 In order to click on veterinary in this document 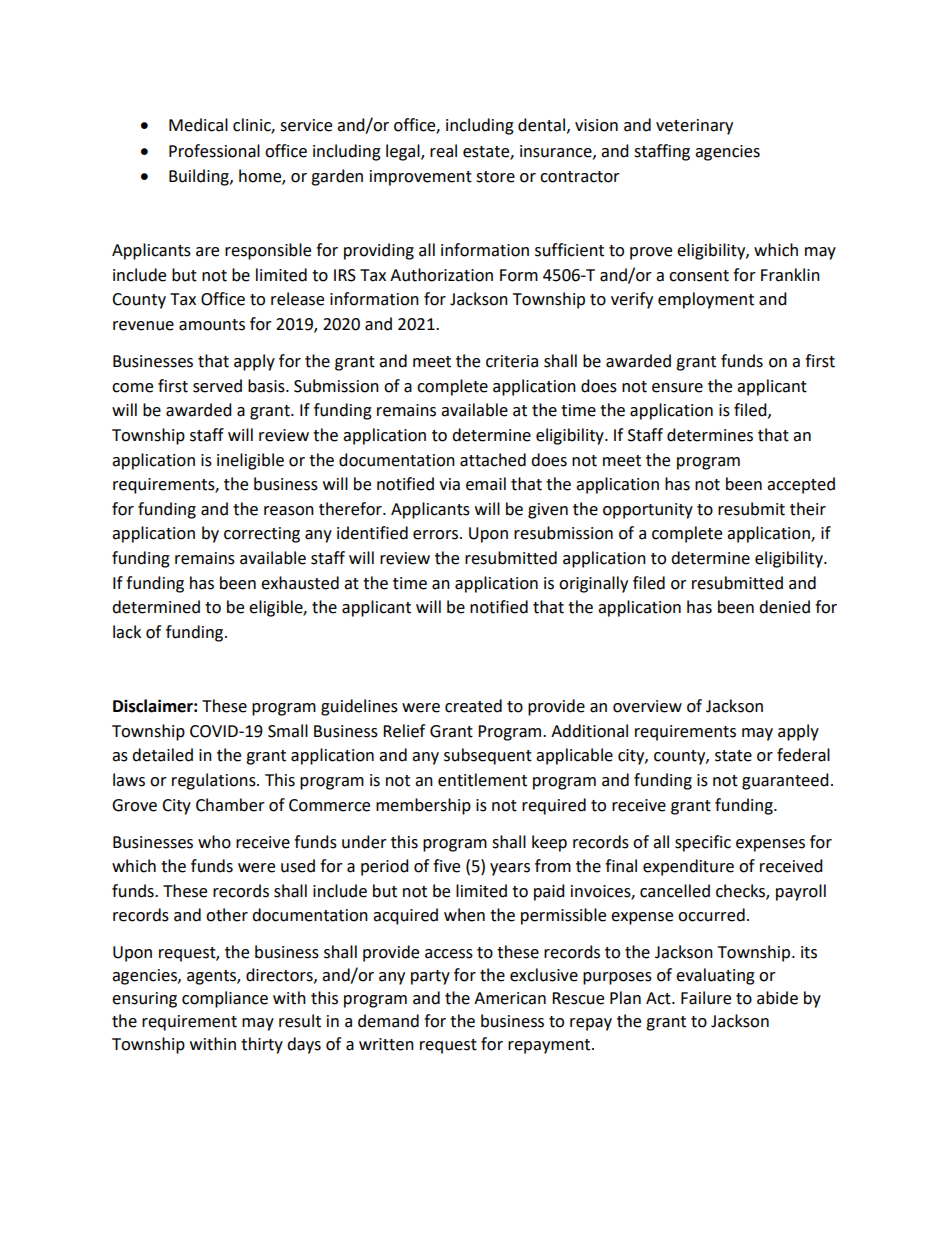, I will do `click(694, 127)`.
